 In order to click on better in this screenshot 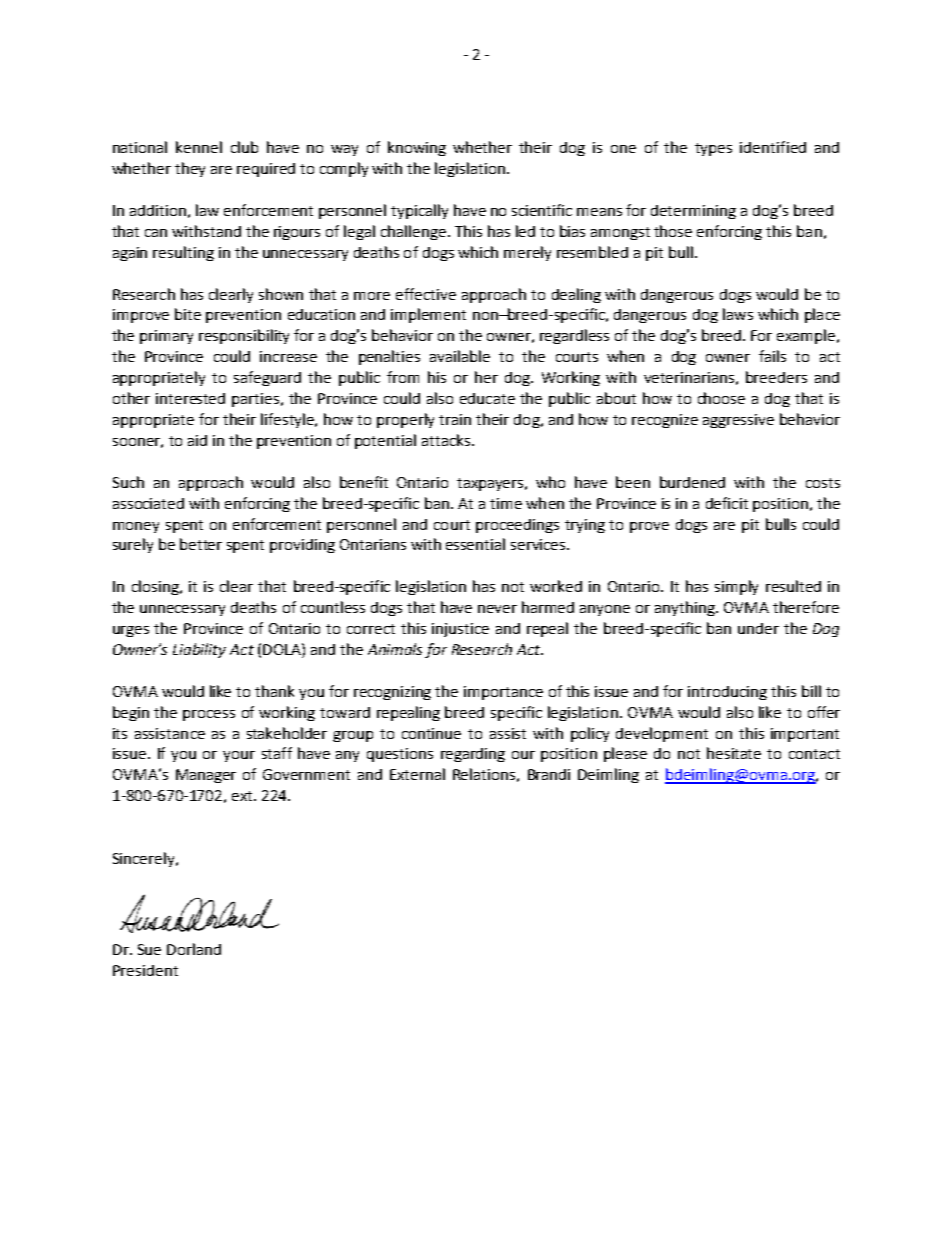, I will do `click(201, 544)`.
